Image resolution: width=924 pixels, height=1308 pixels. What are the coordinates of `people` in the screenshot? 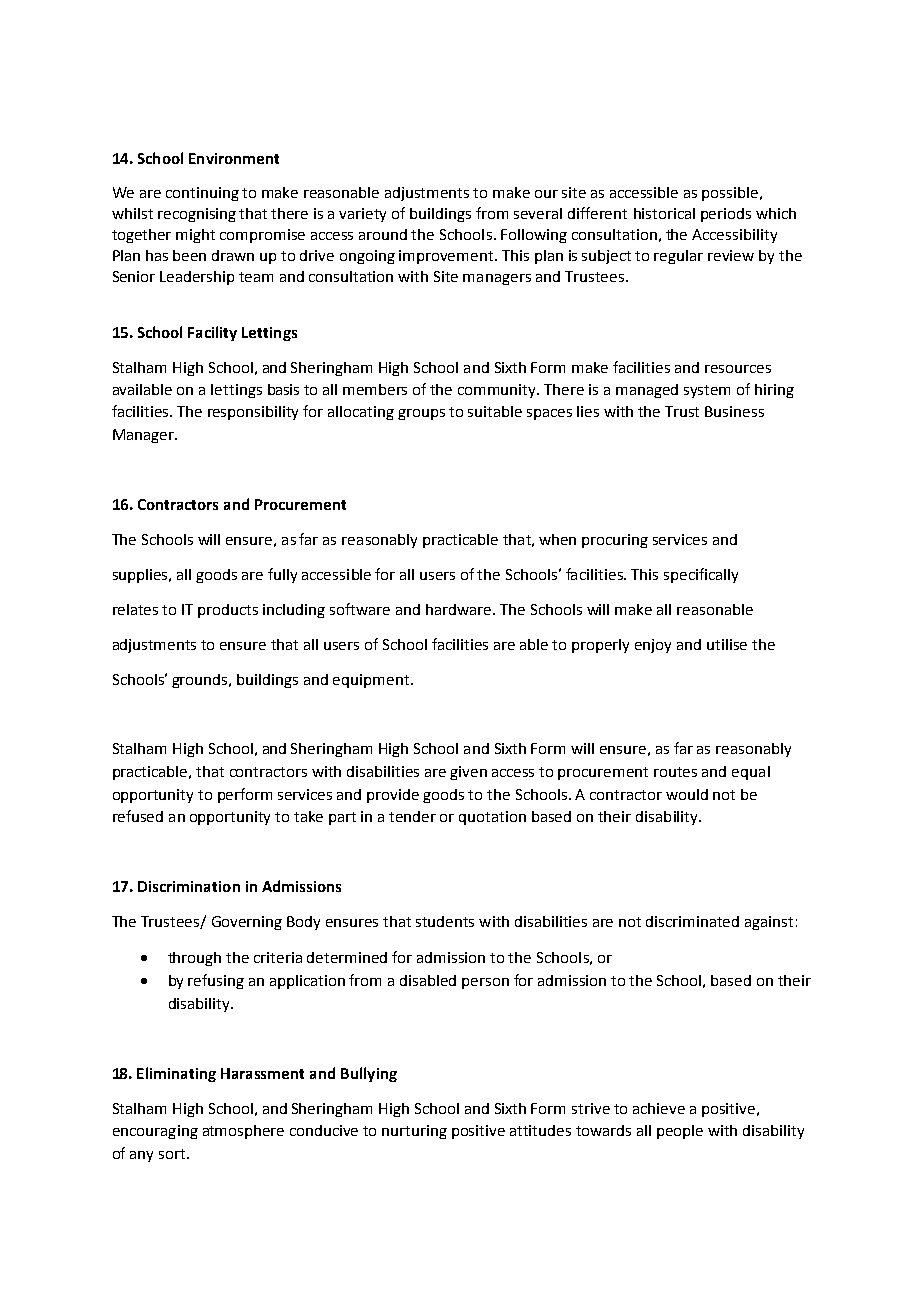 It's located at (680, 1132).
